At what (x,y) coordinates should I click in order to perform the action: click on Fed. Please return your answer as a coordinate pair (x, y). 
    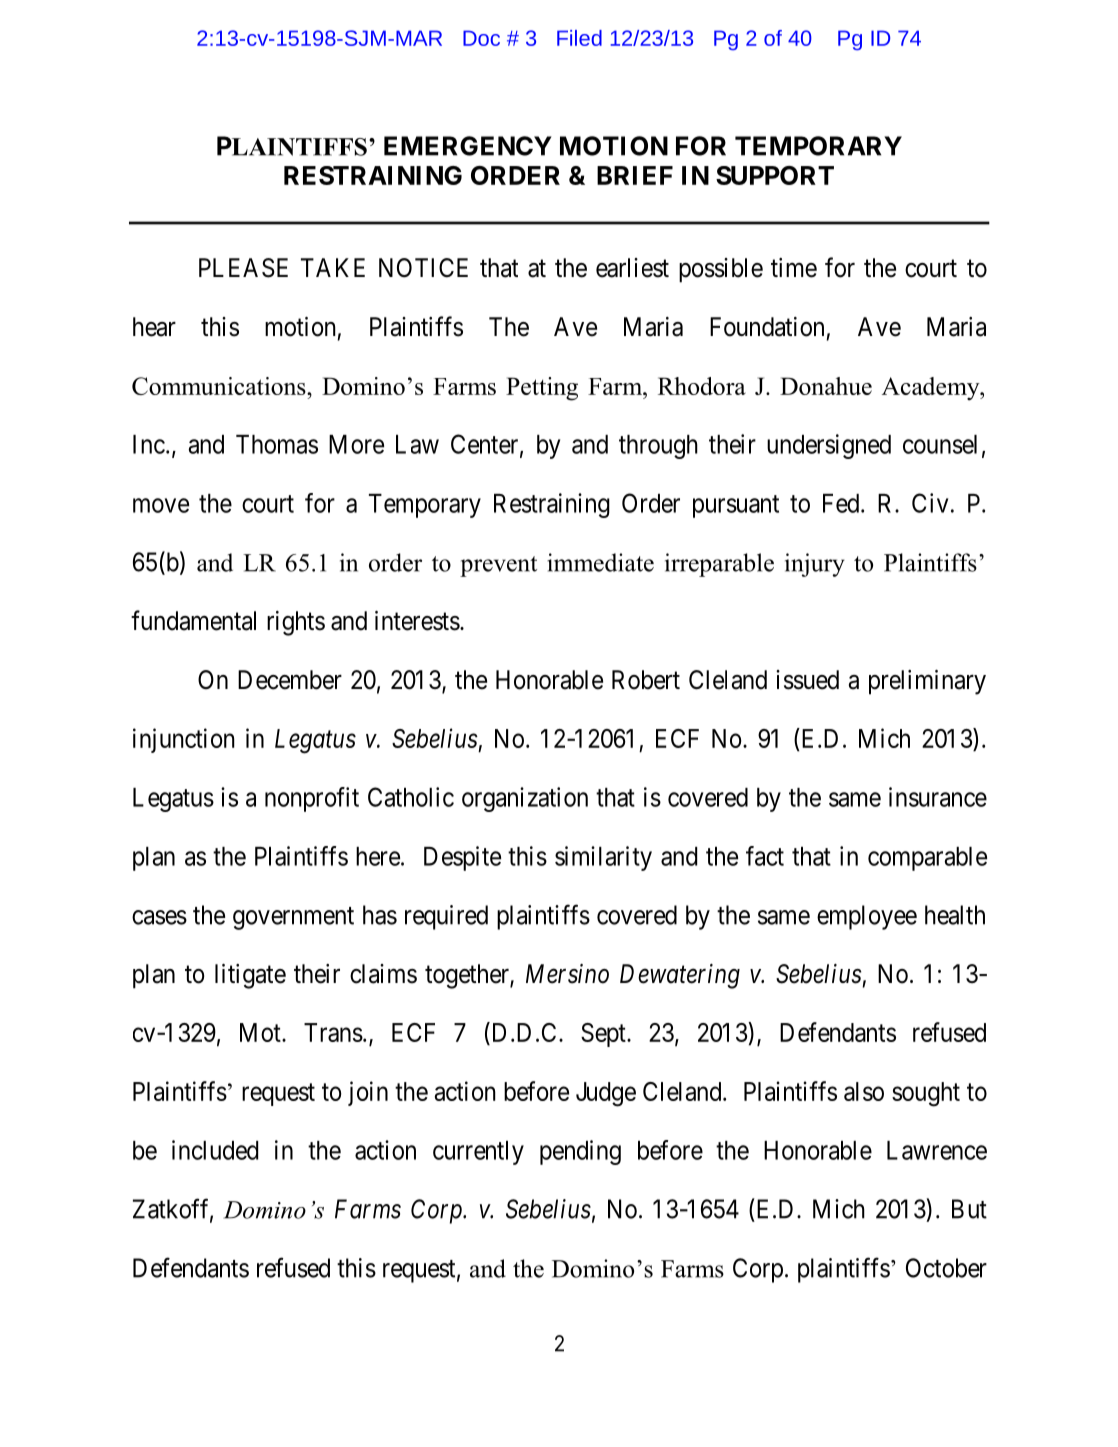
    Looking at the image, I should click on (842, 503).
